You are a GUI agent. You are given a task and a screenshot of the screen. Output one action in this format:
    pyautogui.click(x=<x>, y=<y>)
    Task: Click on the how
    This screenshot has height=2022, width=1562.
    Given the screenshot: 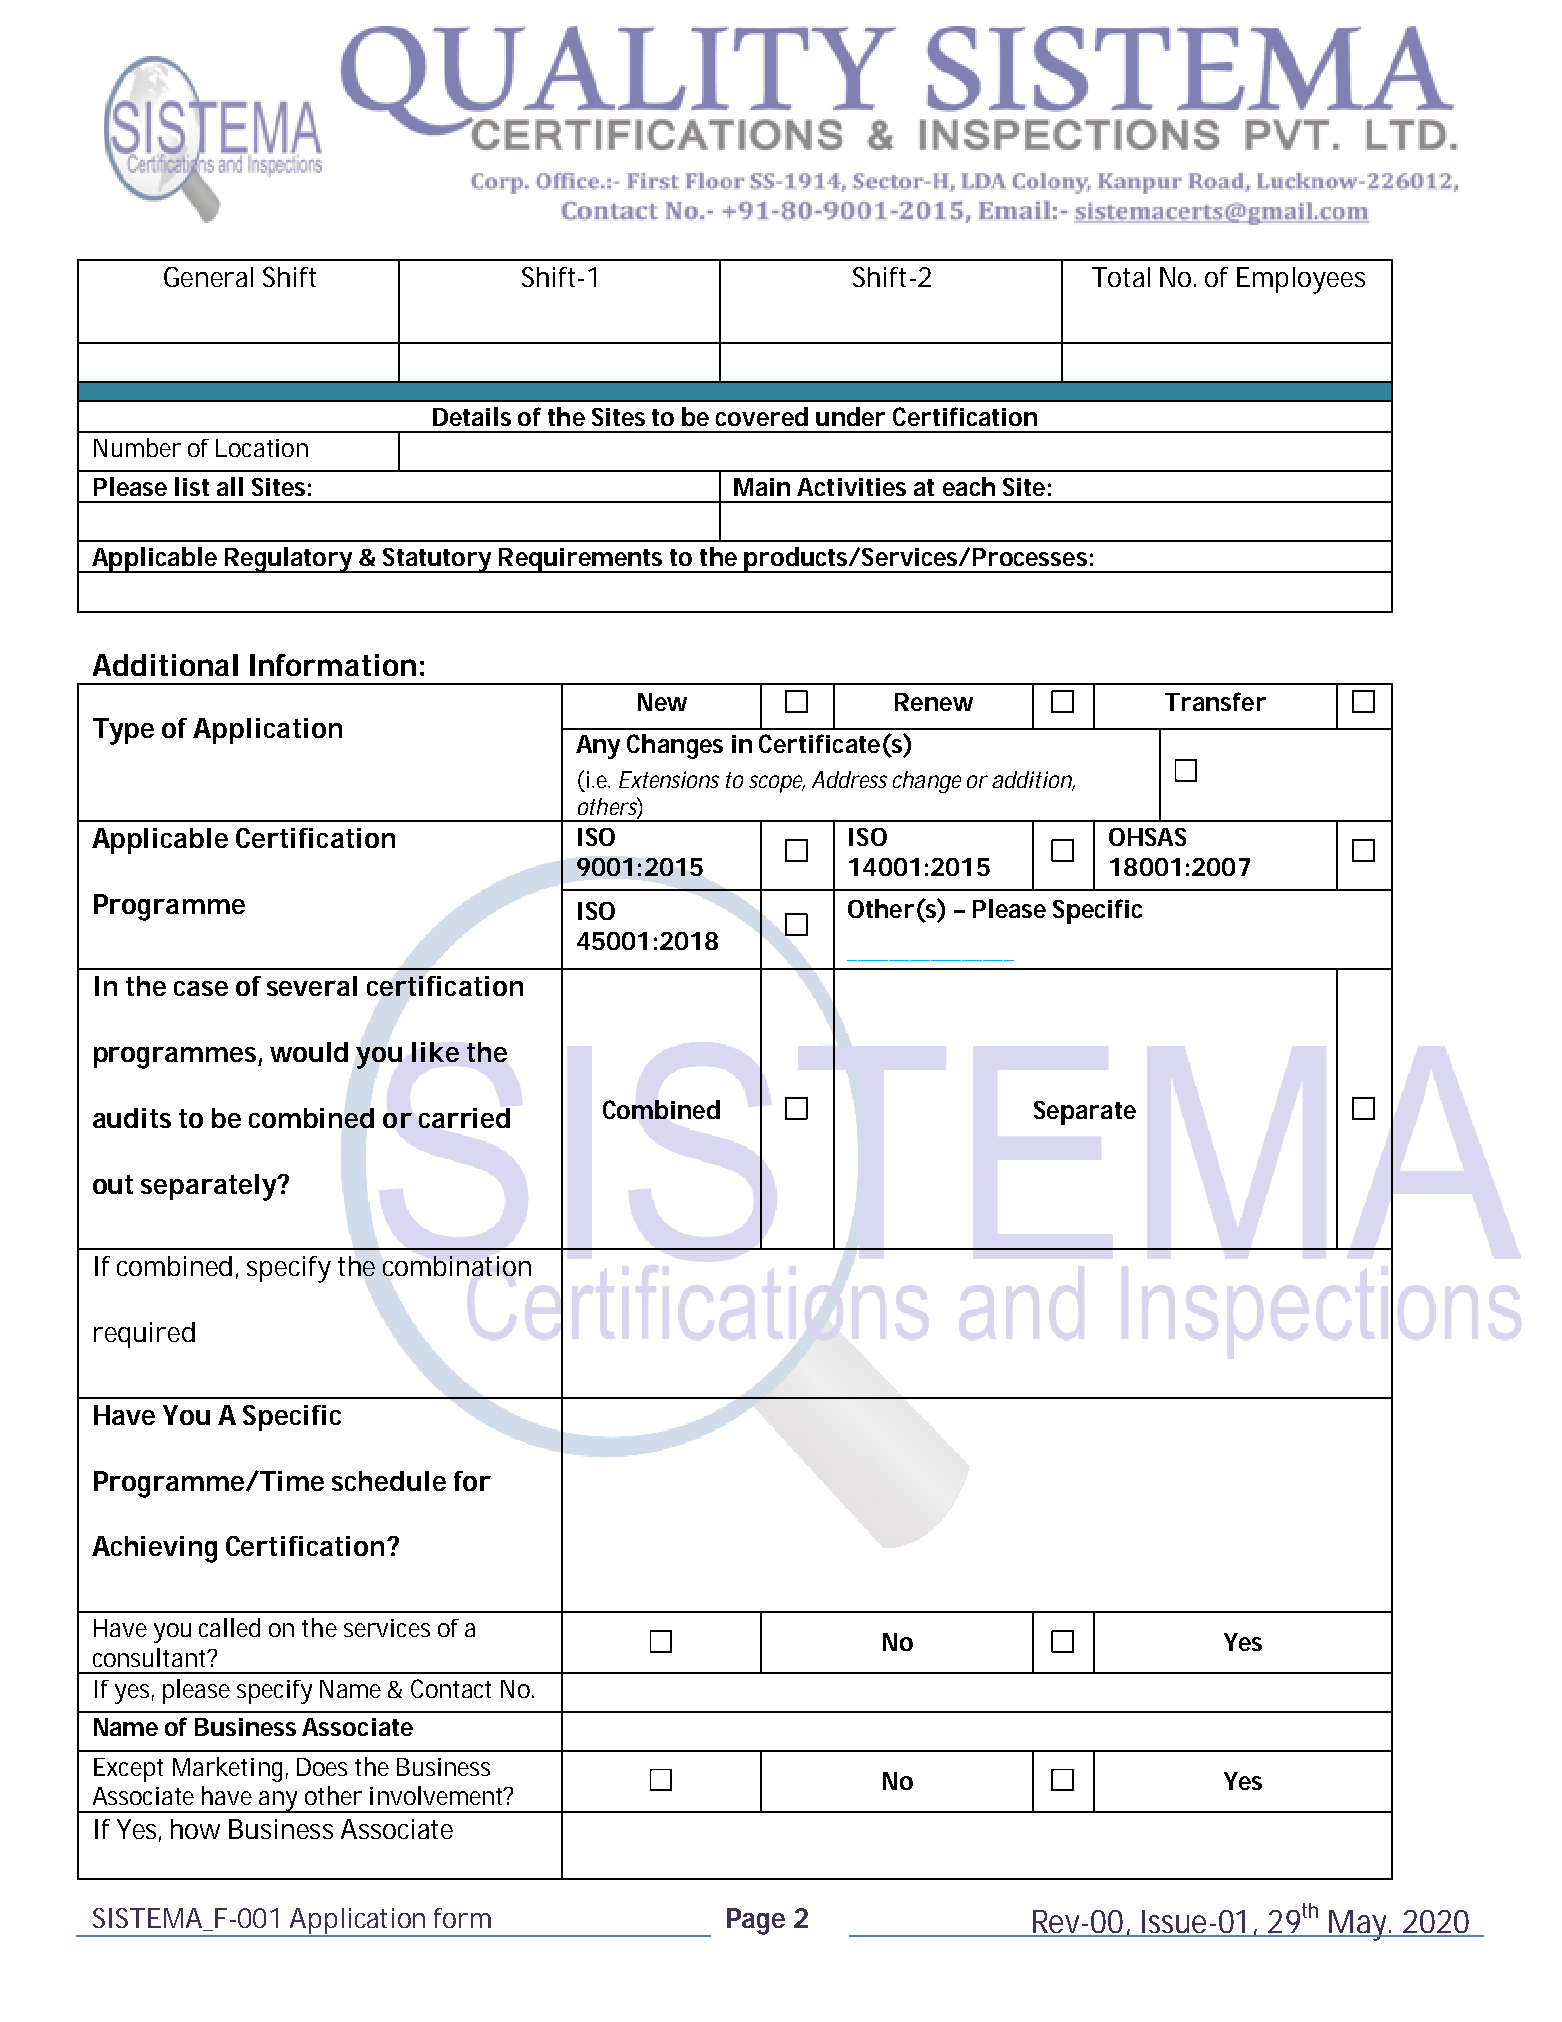 What is the action you would take?
    pyautogui.click(x=195, y=1829)
